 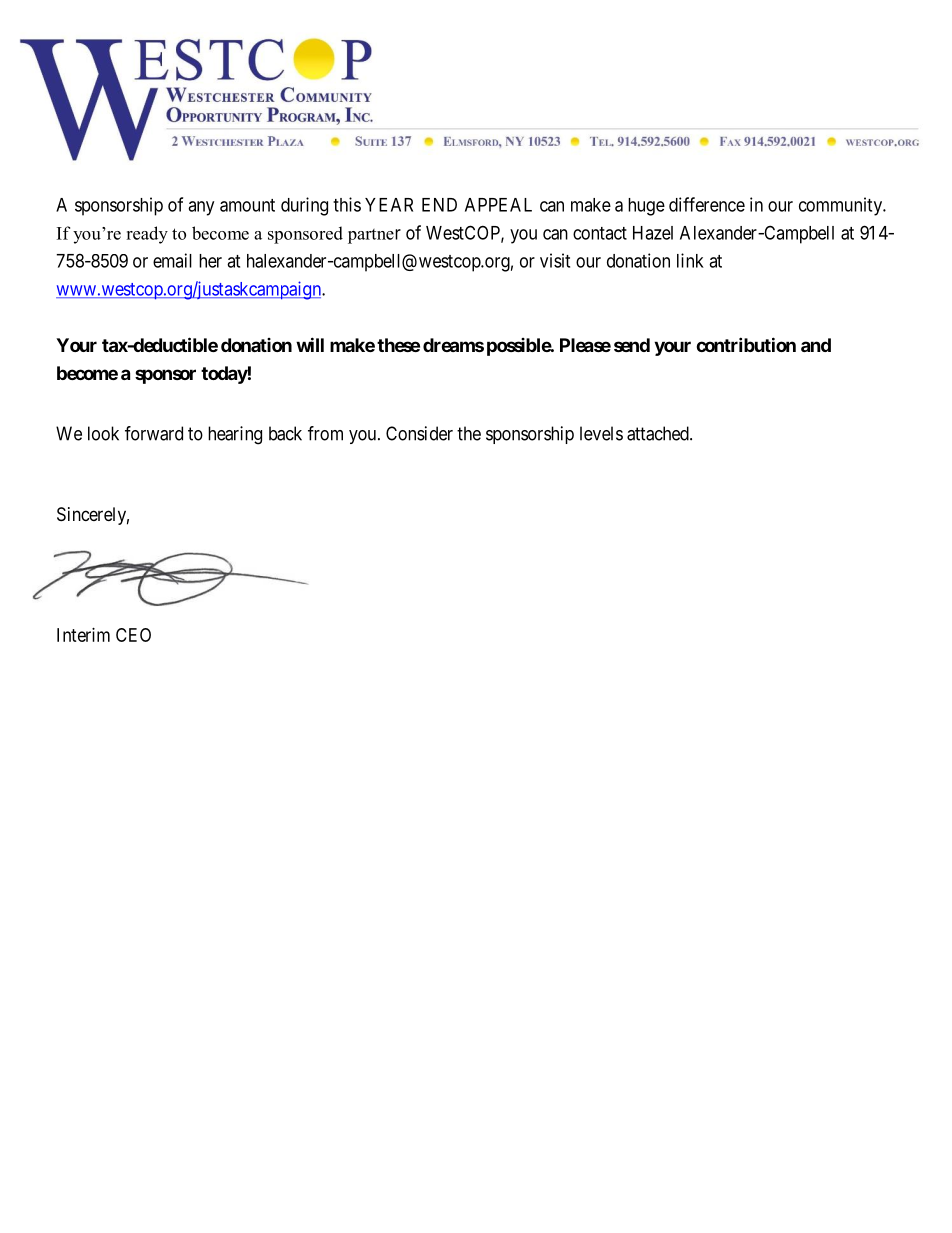 What do you see at coordinates (659, 433) in the screenshot?
I see `attached` at bounding box center [659, 433].
